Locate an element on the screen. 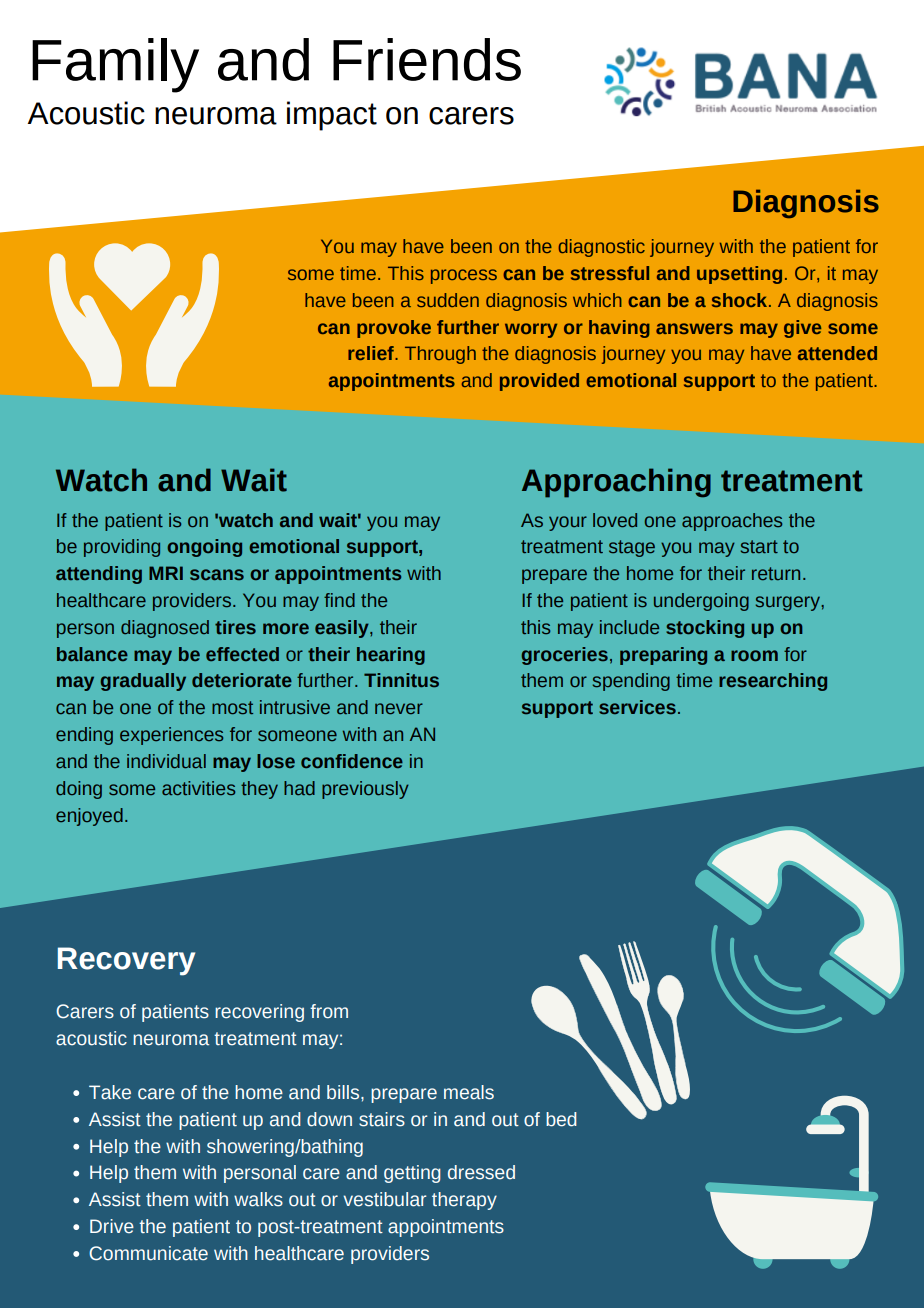  ongoing is located at coordinates (204, 548).
